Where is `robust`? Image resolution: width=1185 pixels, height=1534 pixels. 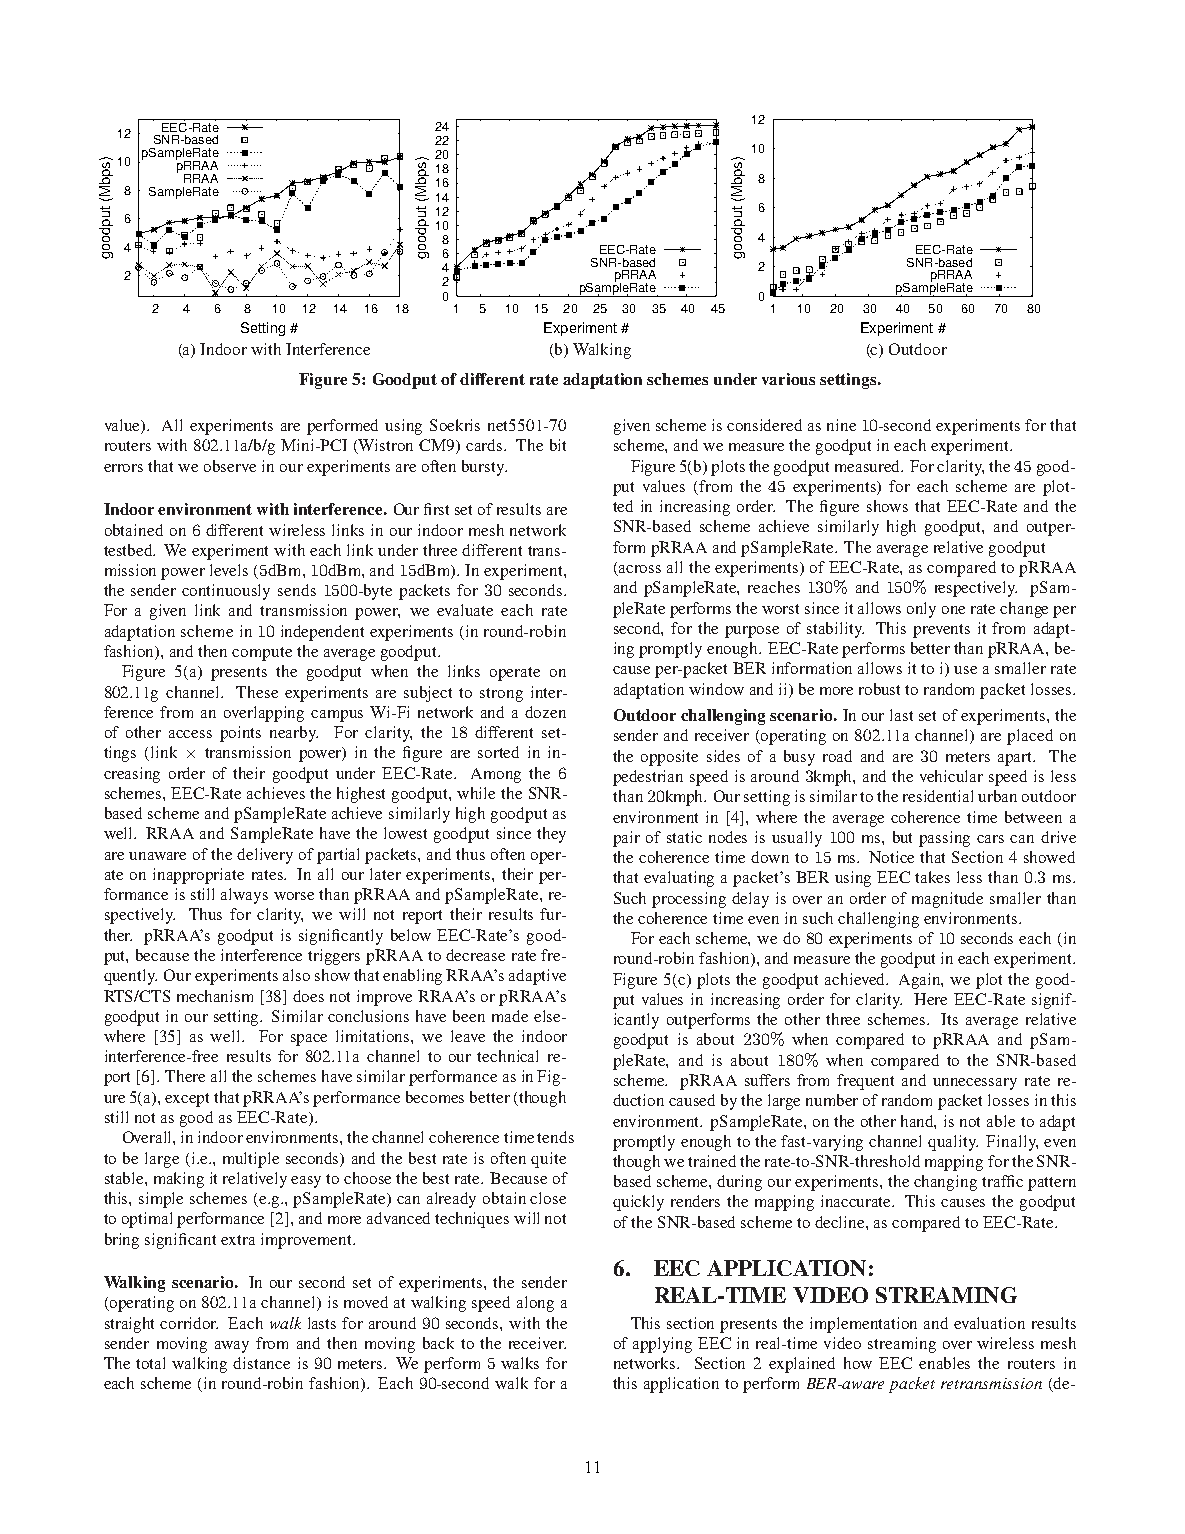
robust is located at coordinates (879, 689).
